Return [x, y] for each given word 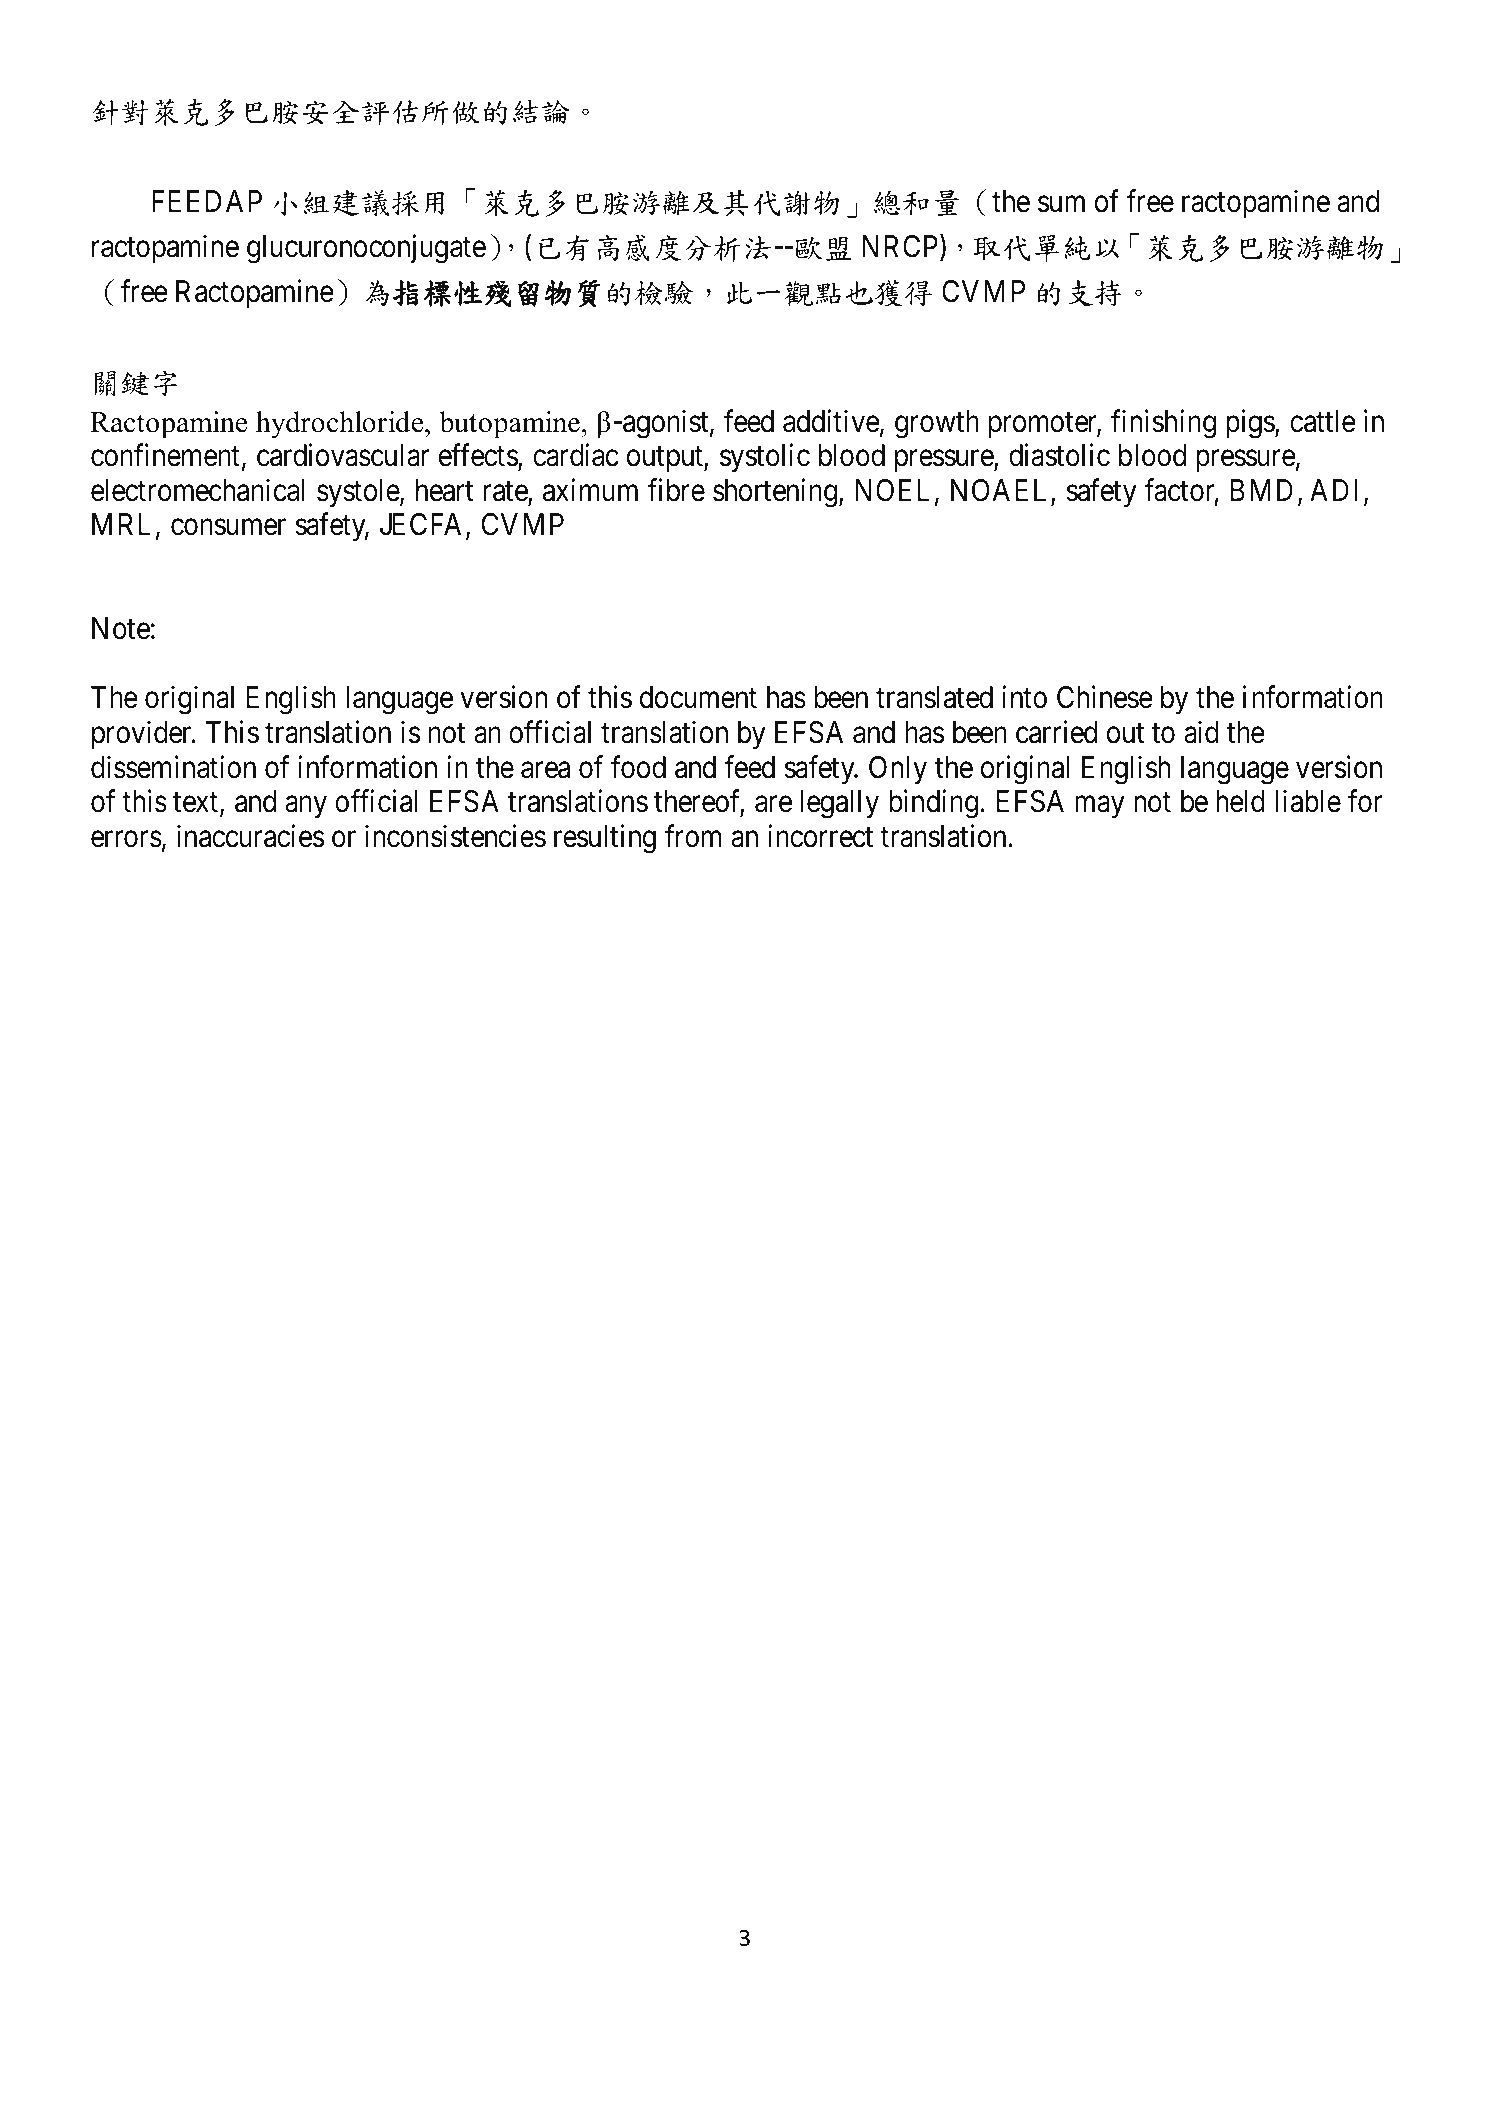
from [693, 836]
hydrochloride [341, 425]
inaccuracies [251, 836]
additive [831, 421]
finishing [1163, 424]
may [1100, 807]
